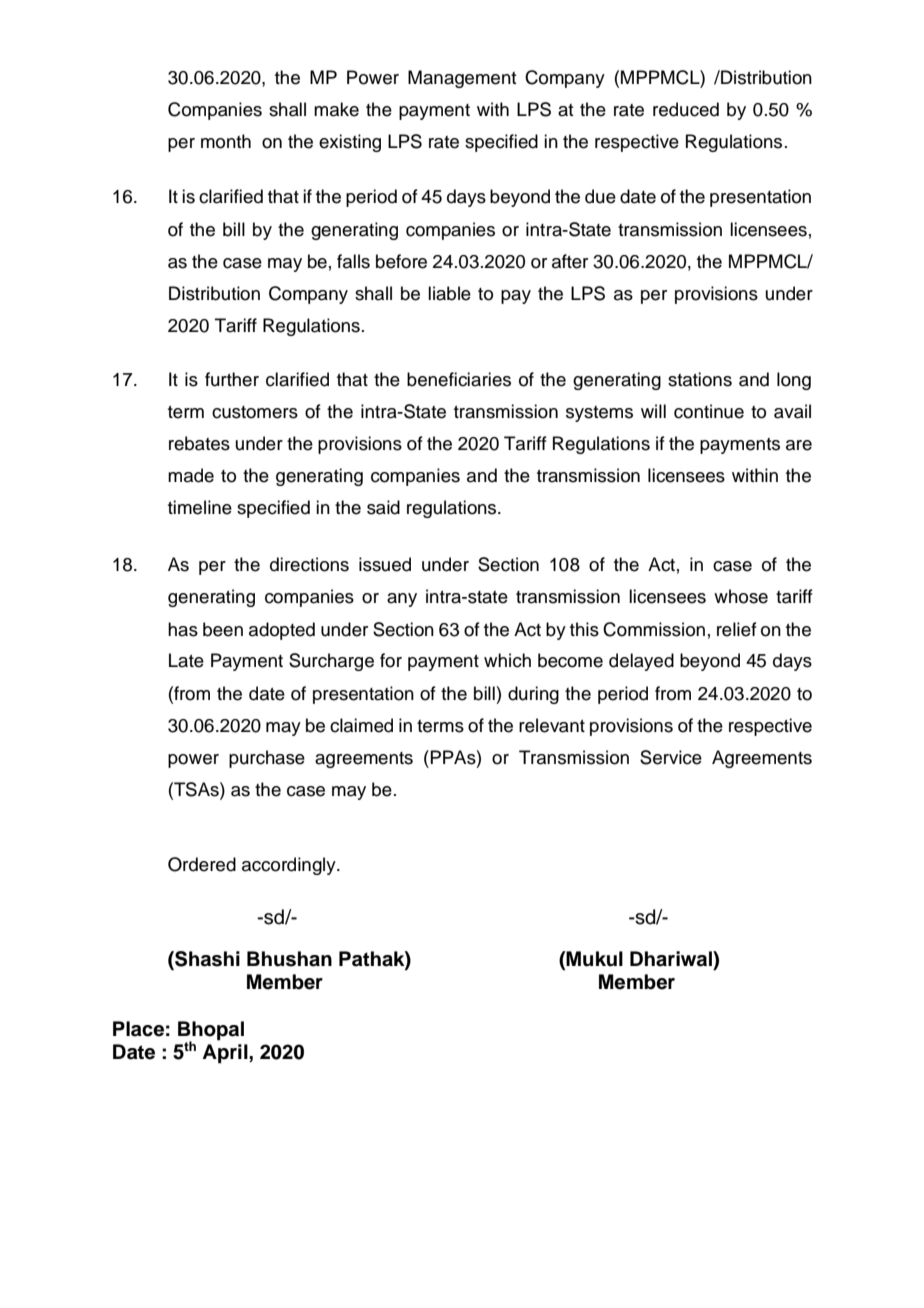 This page has height=1308, width=924. I want to click on Service, so click(671, 757).
